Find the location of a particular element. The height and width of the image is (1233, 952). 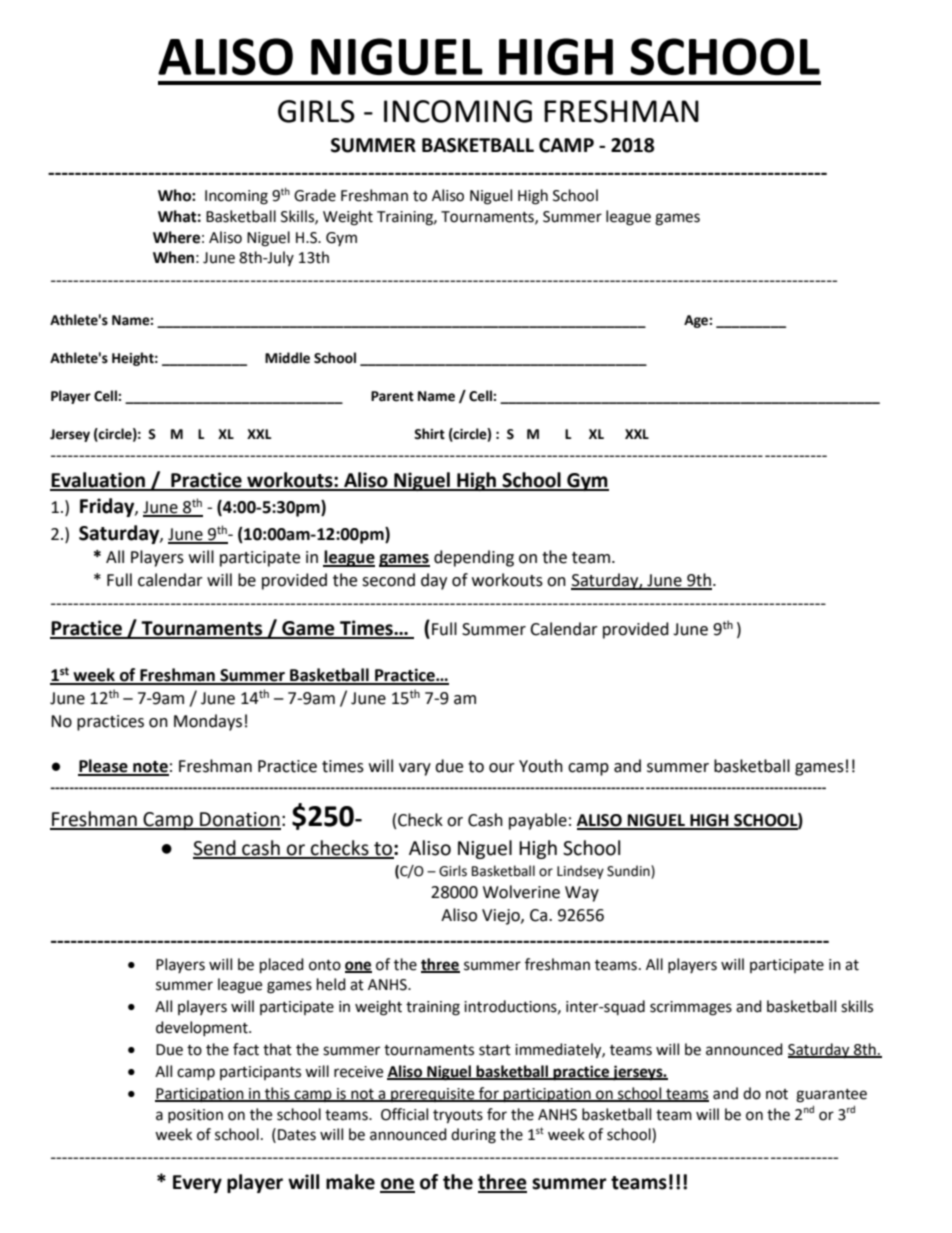

Shirt is located at coordinates (429, 434).
